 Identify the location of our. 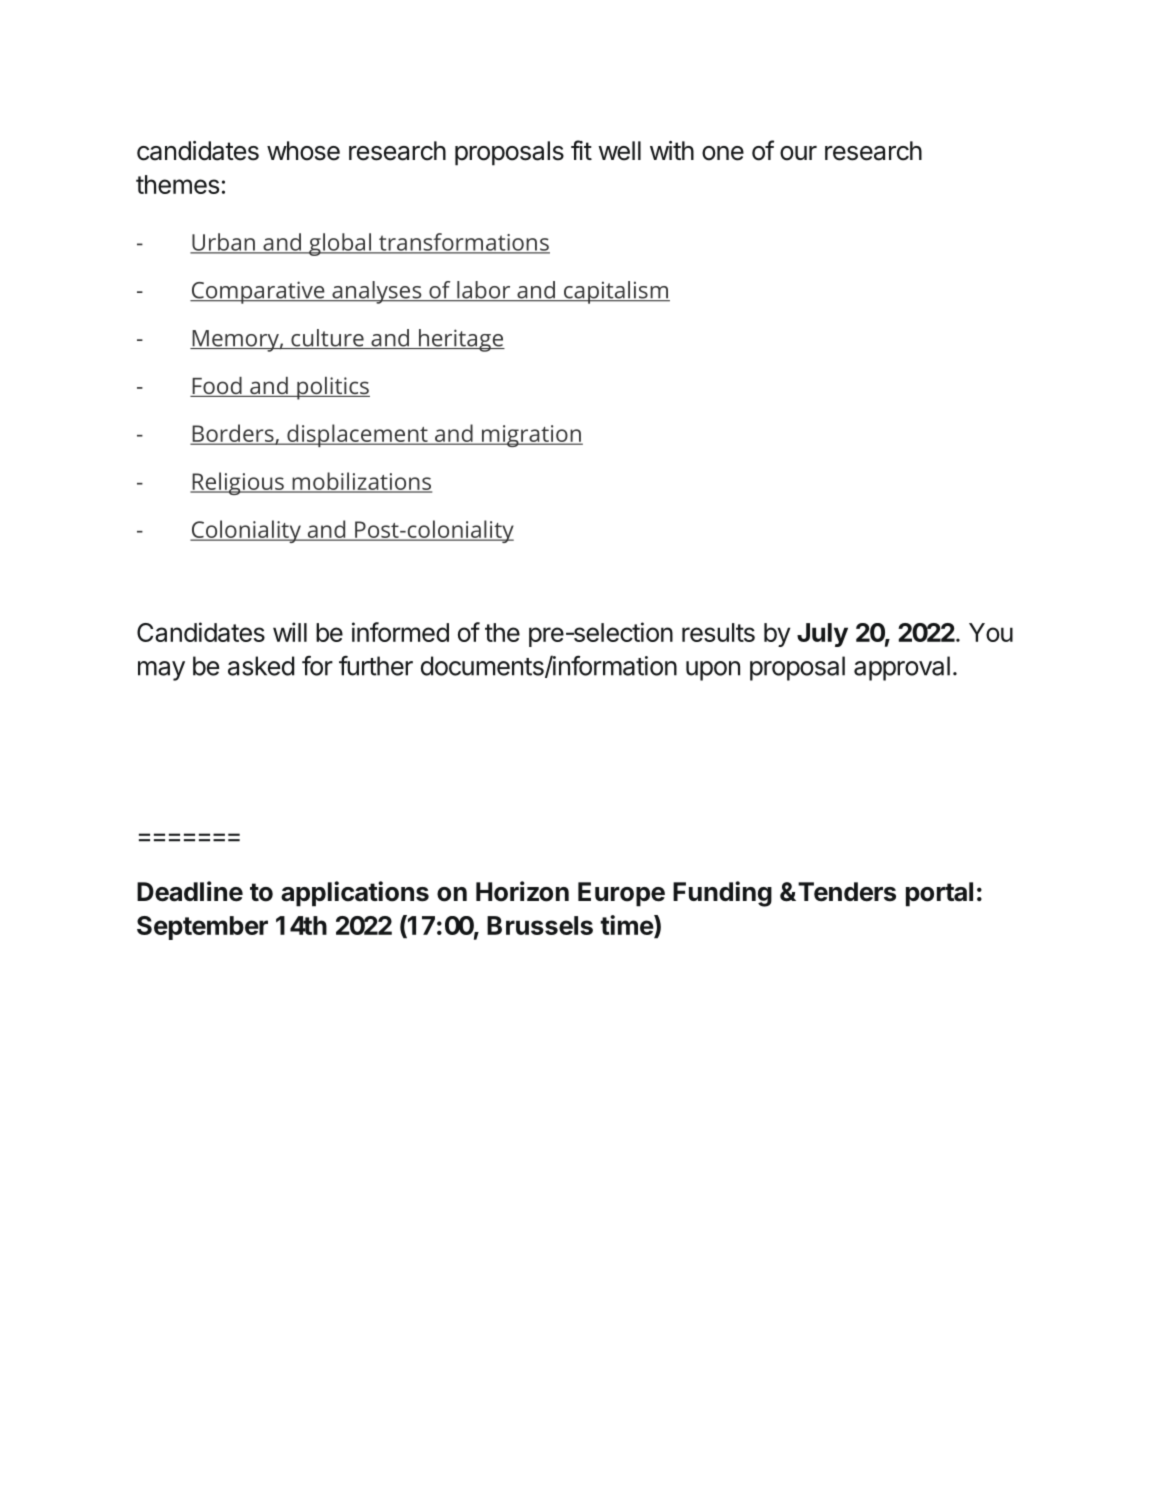
(798, 153).
